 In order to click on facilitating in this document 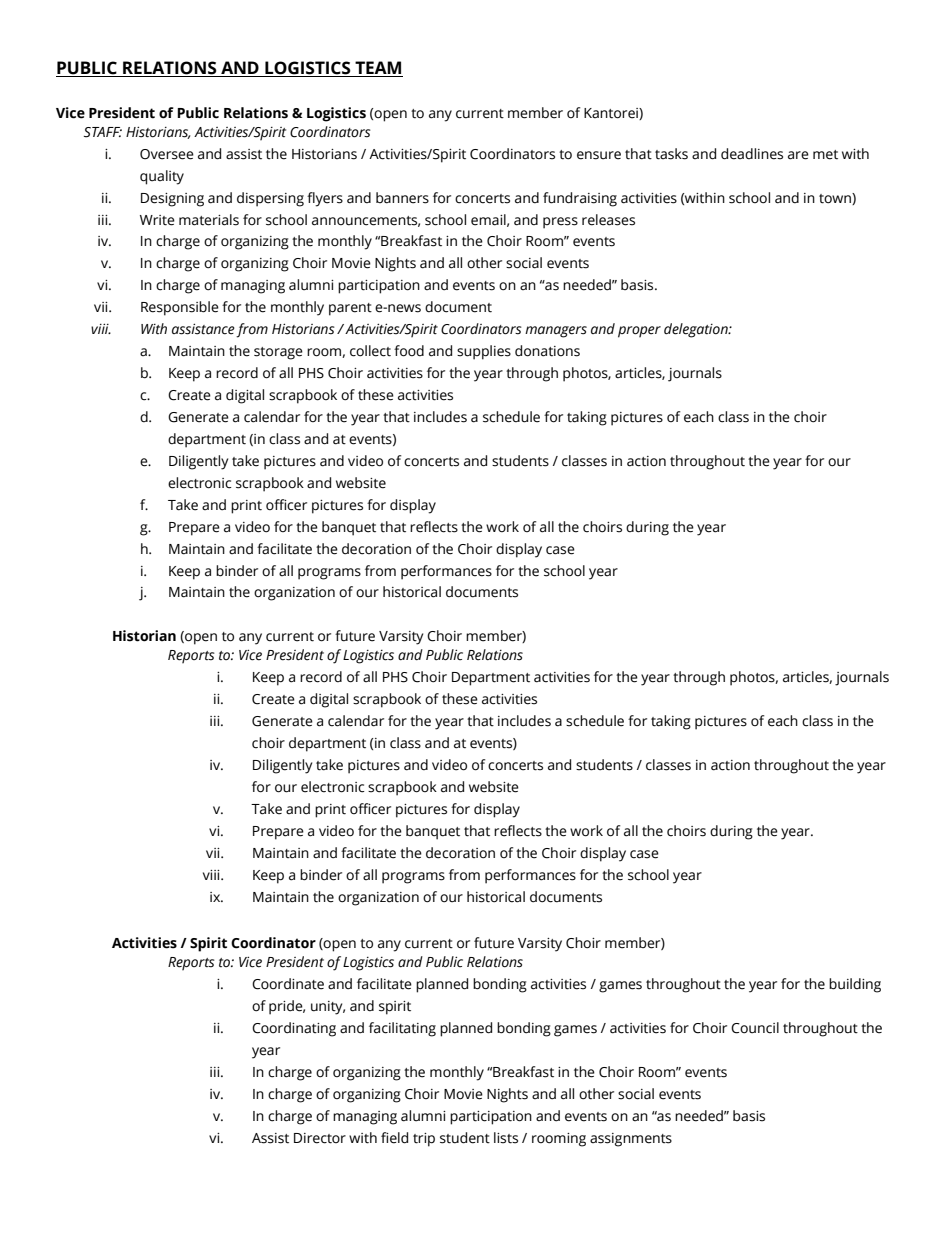, I will do `click(402, 1029)`.
